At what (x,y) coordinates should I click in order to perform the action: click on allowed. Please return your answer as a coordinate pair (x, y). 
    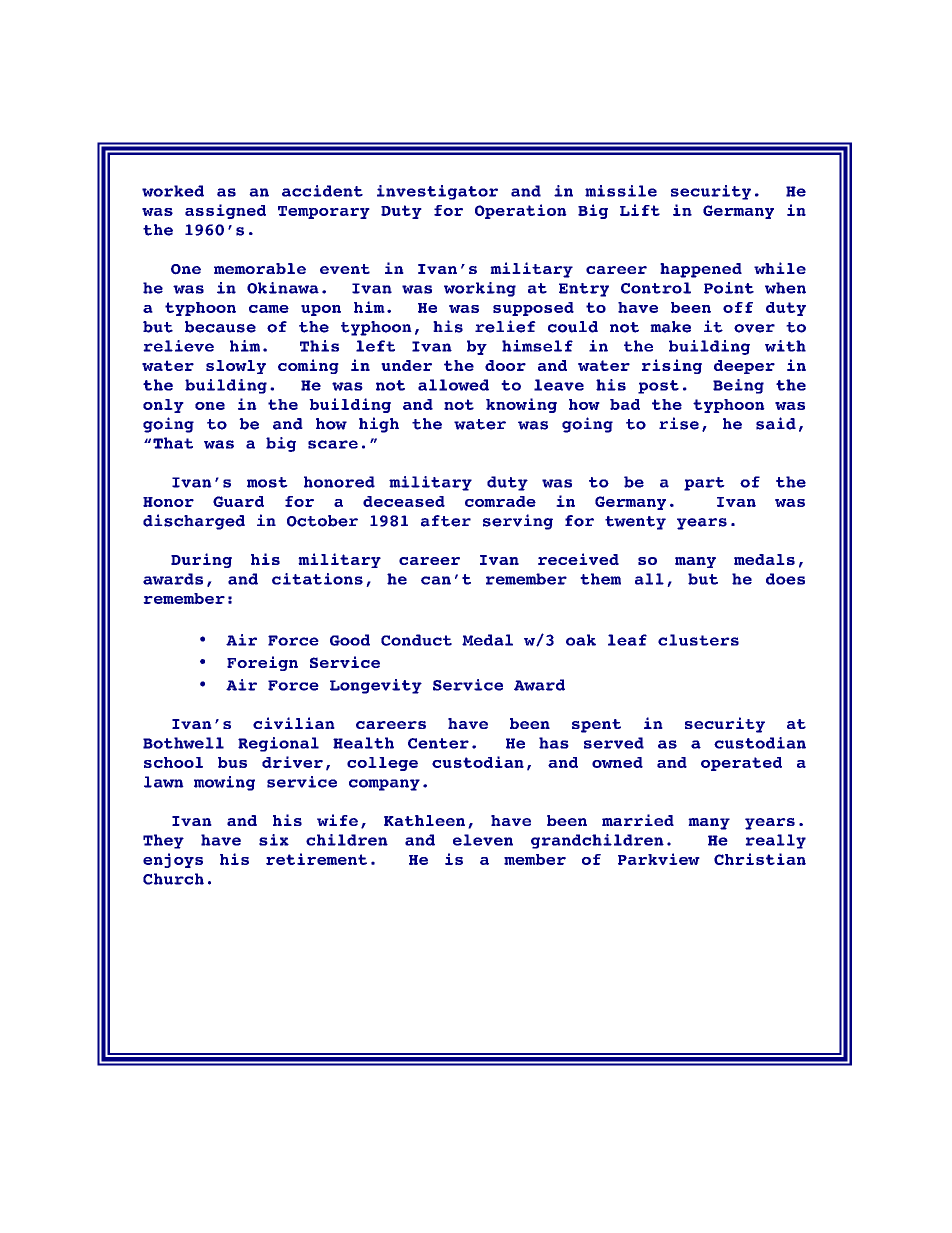
    Looking at the image, I should click on (453, 385).
